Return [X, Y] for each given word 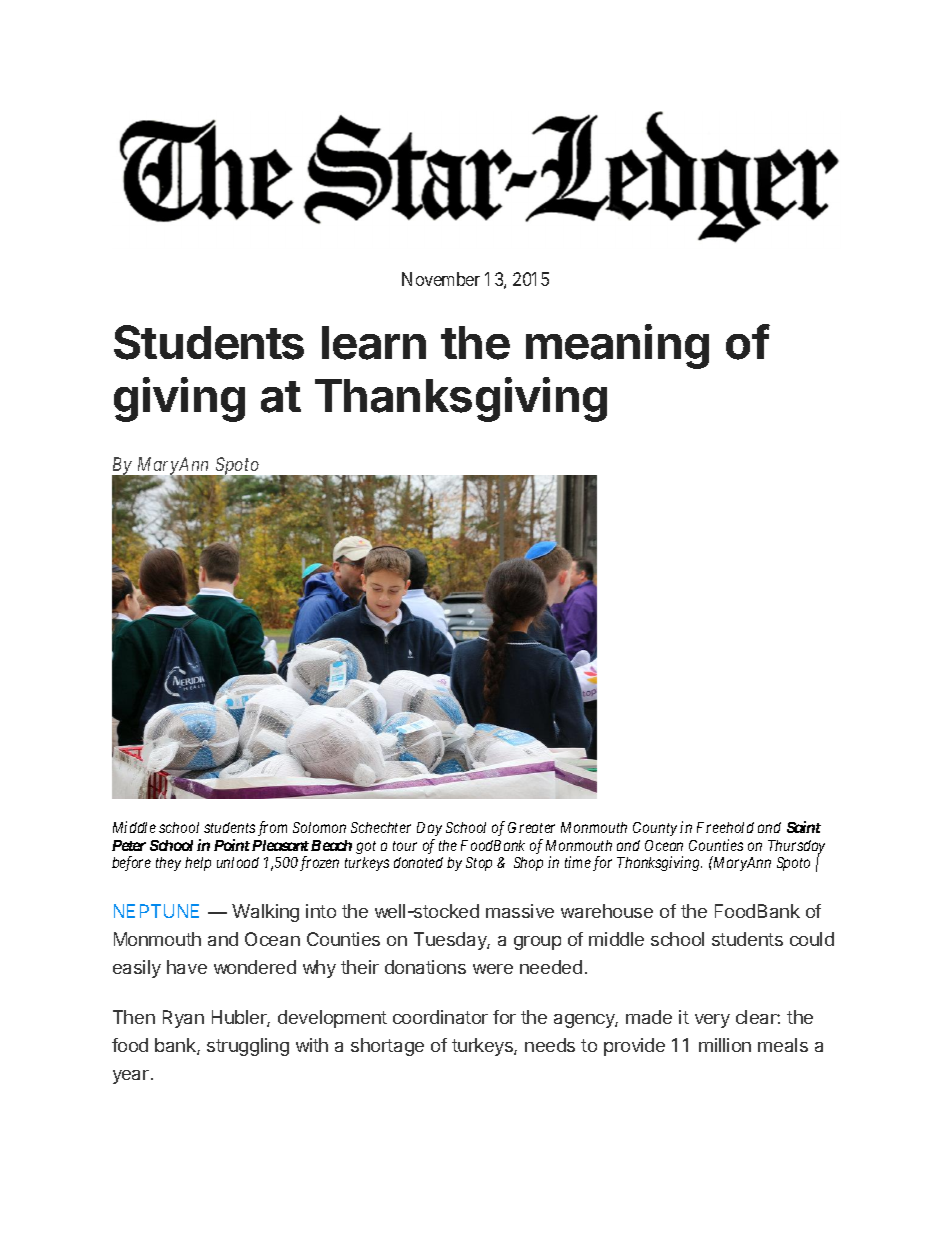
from [272, 828]
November [441, 279]
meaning [617, 346]
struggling [248, 1047]
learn [374, 343]
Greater [531, 827]
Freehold [725, 827]
